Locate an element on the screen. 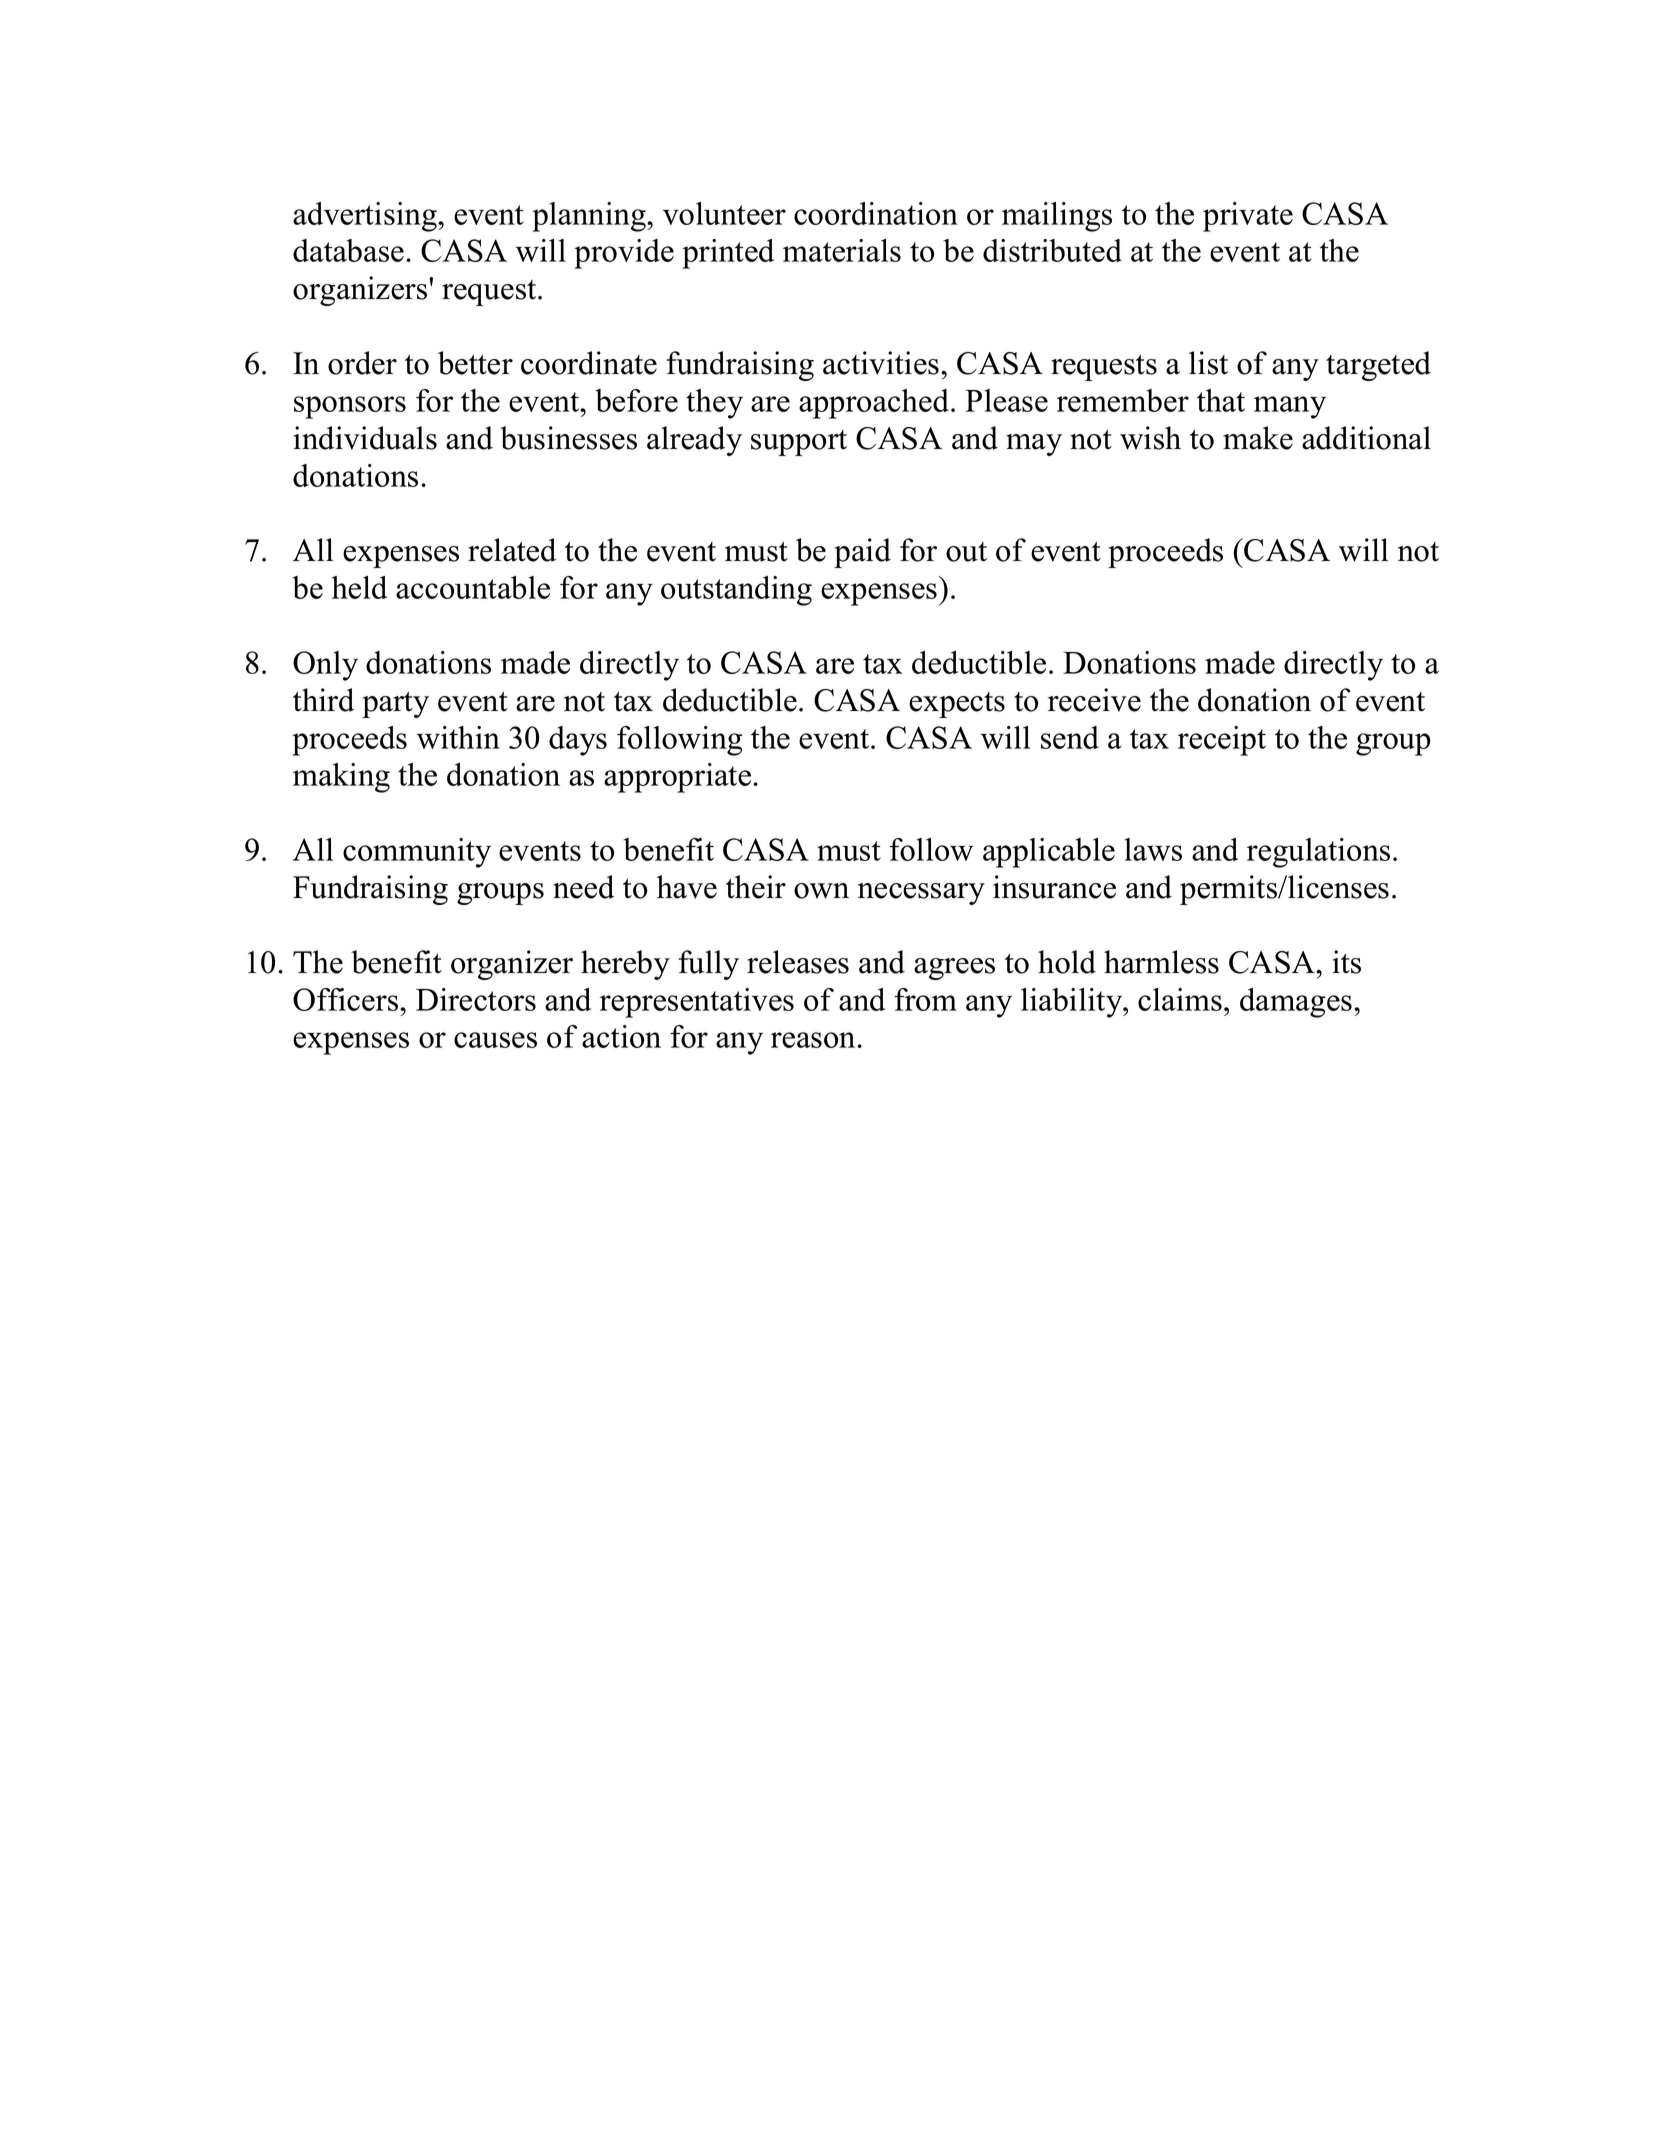 The image size is (1660, 2148). related is located at coordinates (512, 550).
